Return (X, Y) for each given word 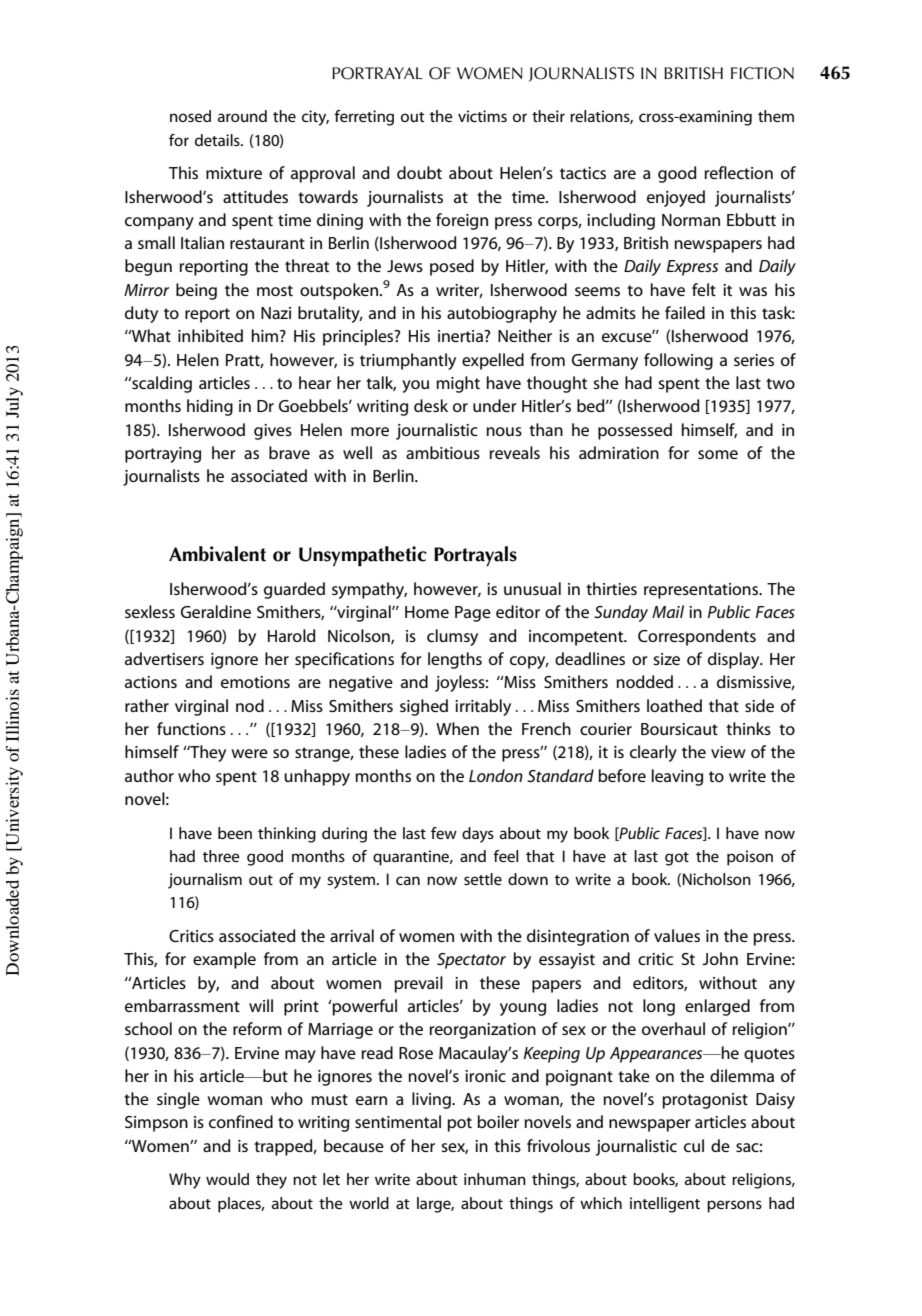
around (242, 116)
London (496, 775)
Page (473, 614)
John (720, 958)
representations (702, 591)
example (224, 960)
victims (482, 116)
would (227, 1179)
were (249, 753)
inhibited (210, 335)
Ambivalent (217, 554)
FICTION (762, 73)
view (728, 752)
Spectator (471, 961)
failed (685, 312)
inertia (461, 336)
